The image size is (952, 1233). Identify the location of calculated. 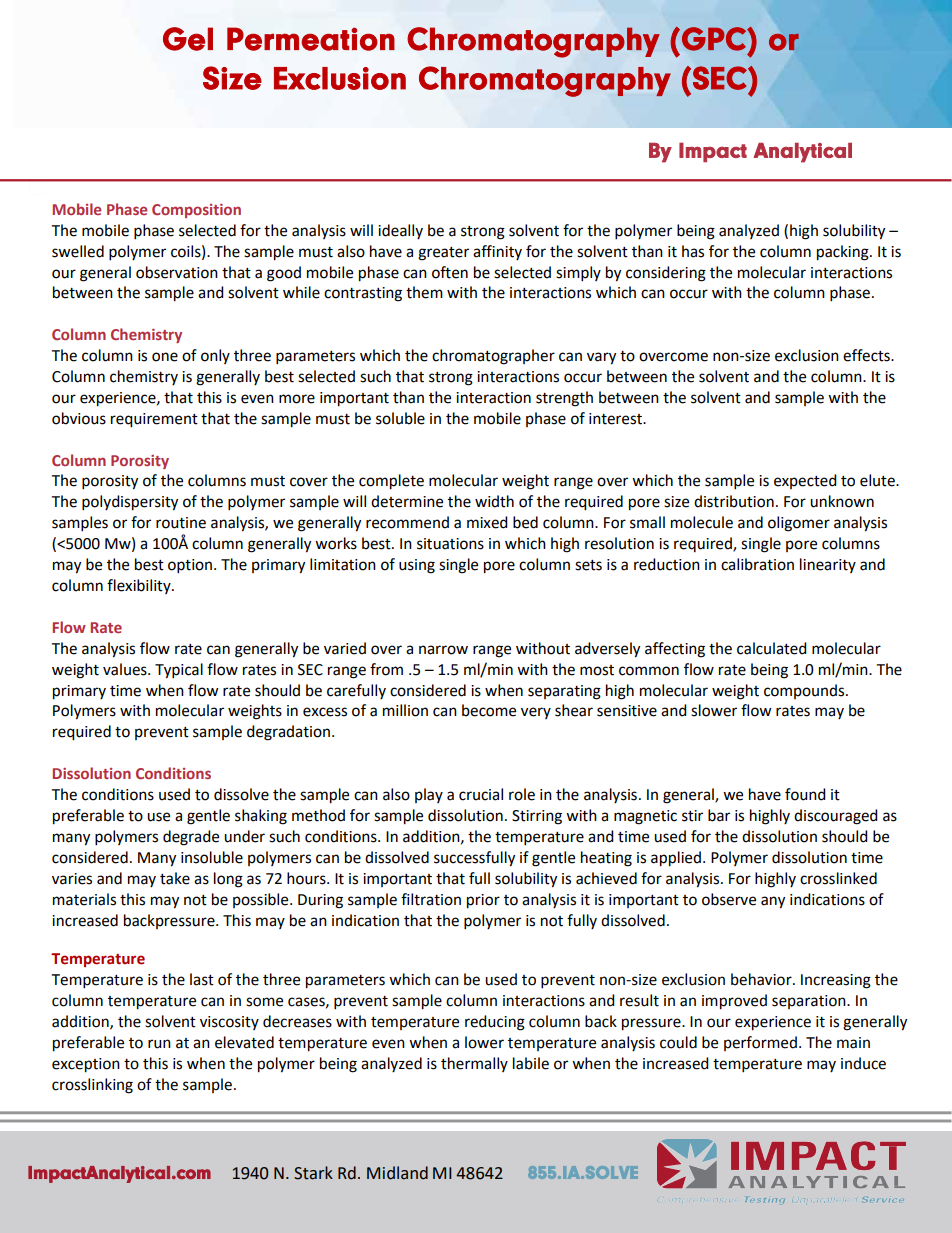
(772, 648).
